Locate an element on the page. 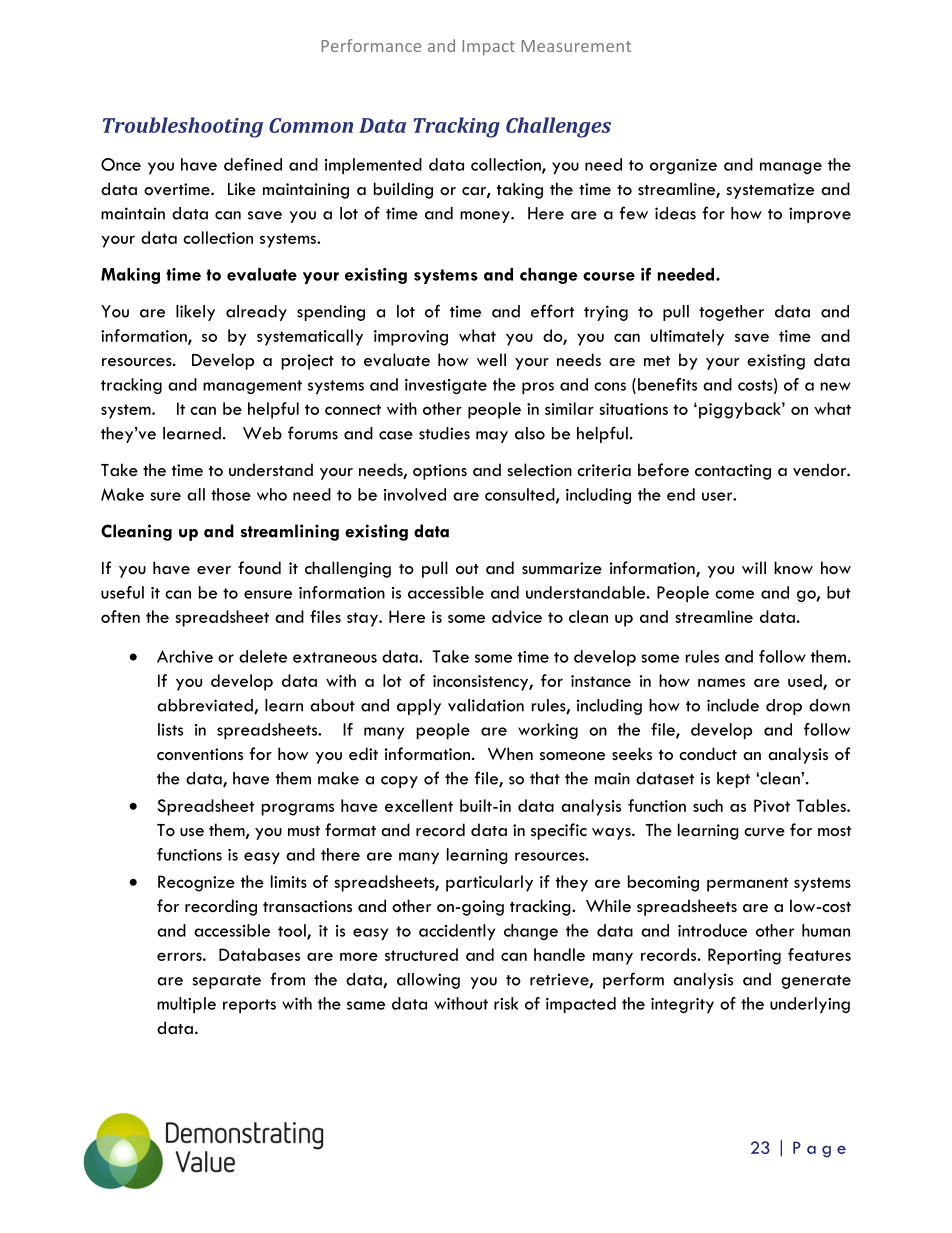 This image has width=952, height=1233. organize is located at coordinates (683, 166).
